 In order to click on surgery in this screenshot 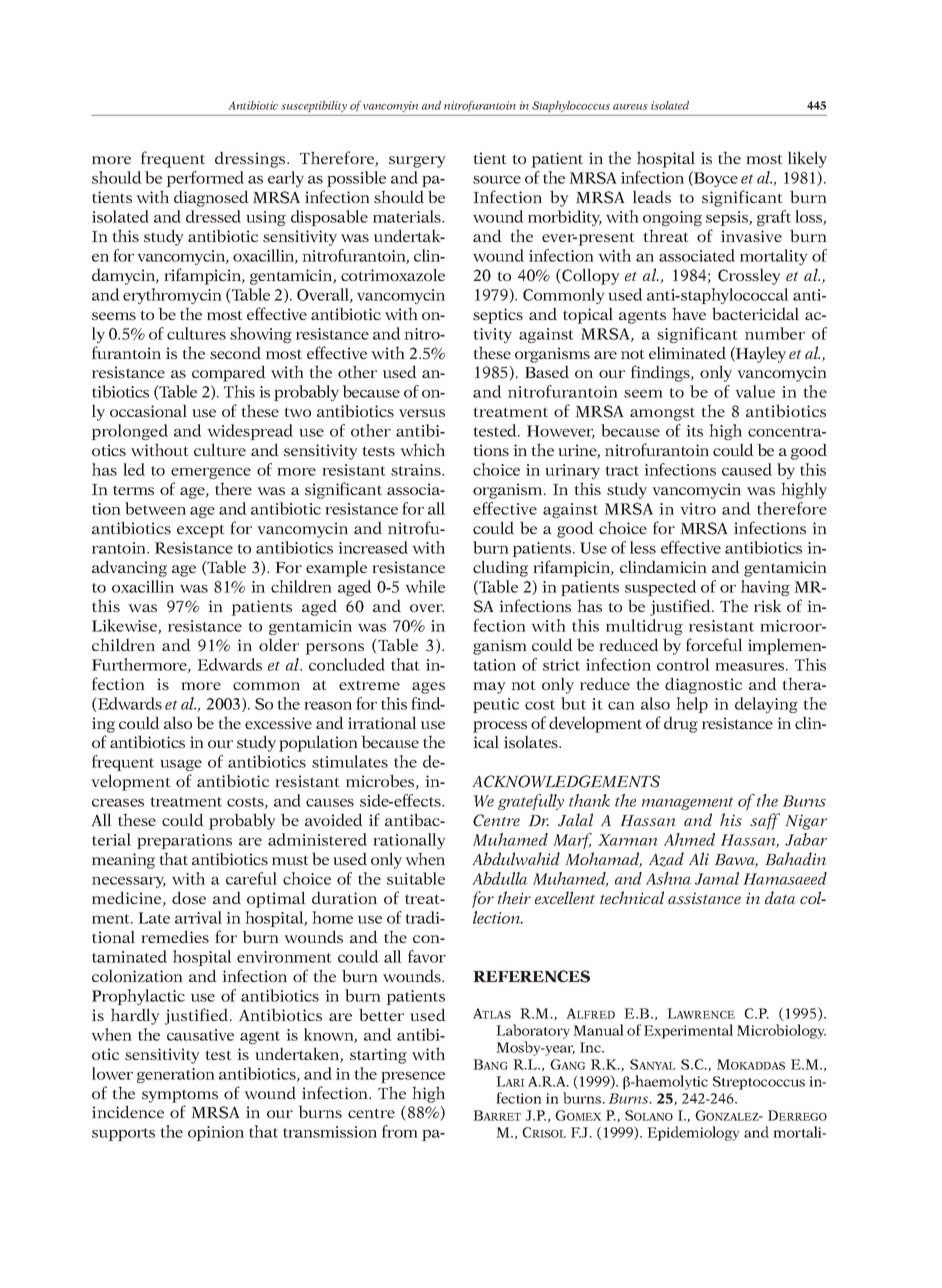, I will do `click(417, 162)`.
